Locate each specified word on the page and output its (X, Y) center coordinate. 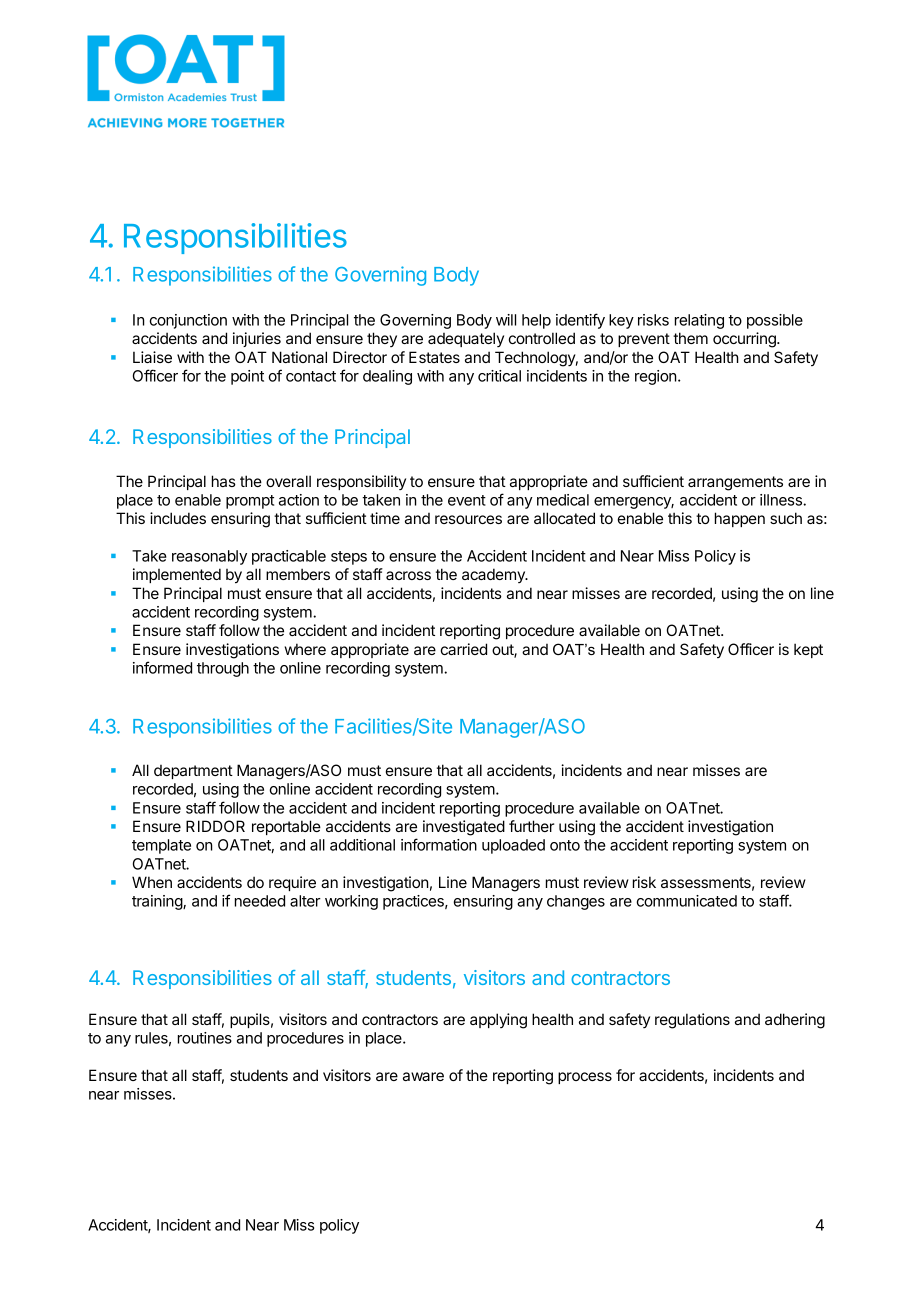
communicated (686, 901)
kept (808, 650)
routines (205, 1038)
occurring (745, 340)
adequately (466, 339)
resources (468, 519)
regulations (692, 1021)
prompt (250, 502)
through (223, 669)
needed (260, 901)
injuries (257, 339)
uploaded (513, 846)
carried (464, 649)
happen (740, 519)
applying (498, 1021)
